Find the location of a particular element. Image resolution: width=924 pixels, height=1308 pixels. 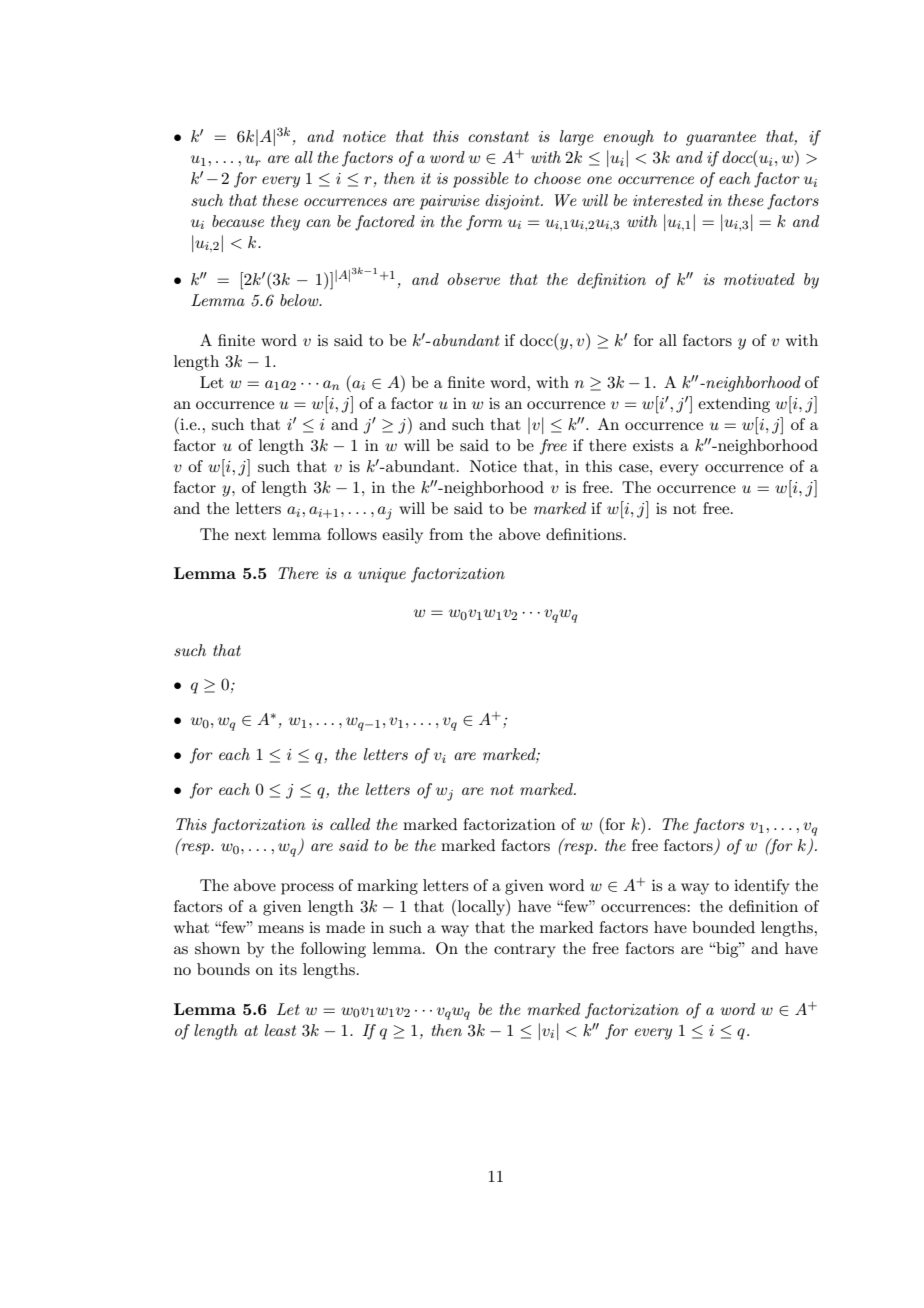

next is located at coordinates (250, 535).
